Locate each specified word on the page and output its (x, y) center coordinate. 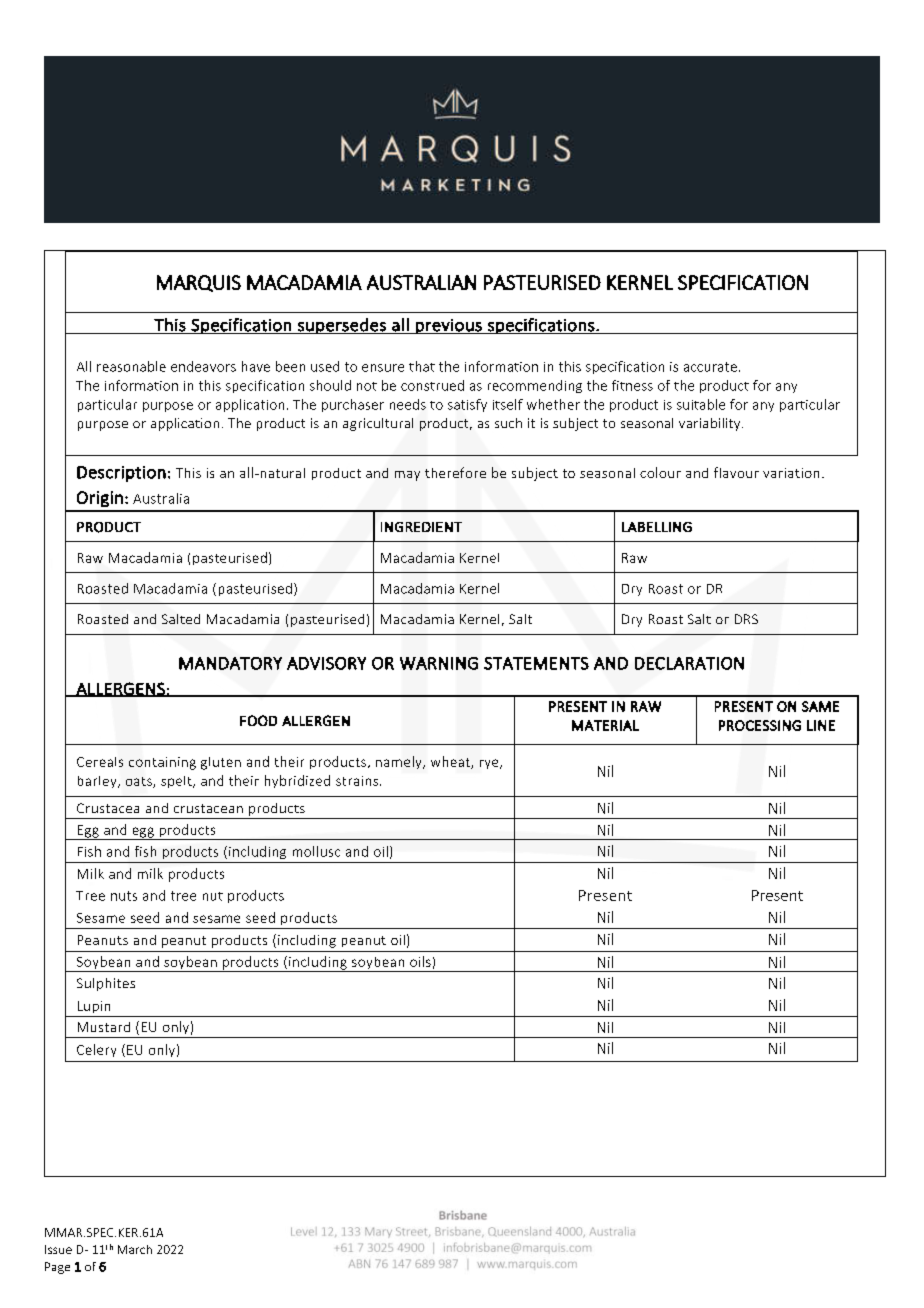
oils (420, 961)
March (135, 1249)
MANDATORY (230, 663)
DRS (746, 619)
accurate (710, 367)
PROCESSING (760, 725)
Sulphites (106, 984)
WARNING (439, 663)
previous (449, 326)
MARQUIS (199, 283)
